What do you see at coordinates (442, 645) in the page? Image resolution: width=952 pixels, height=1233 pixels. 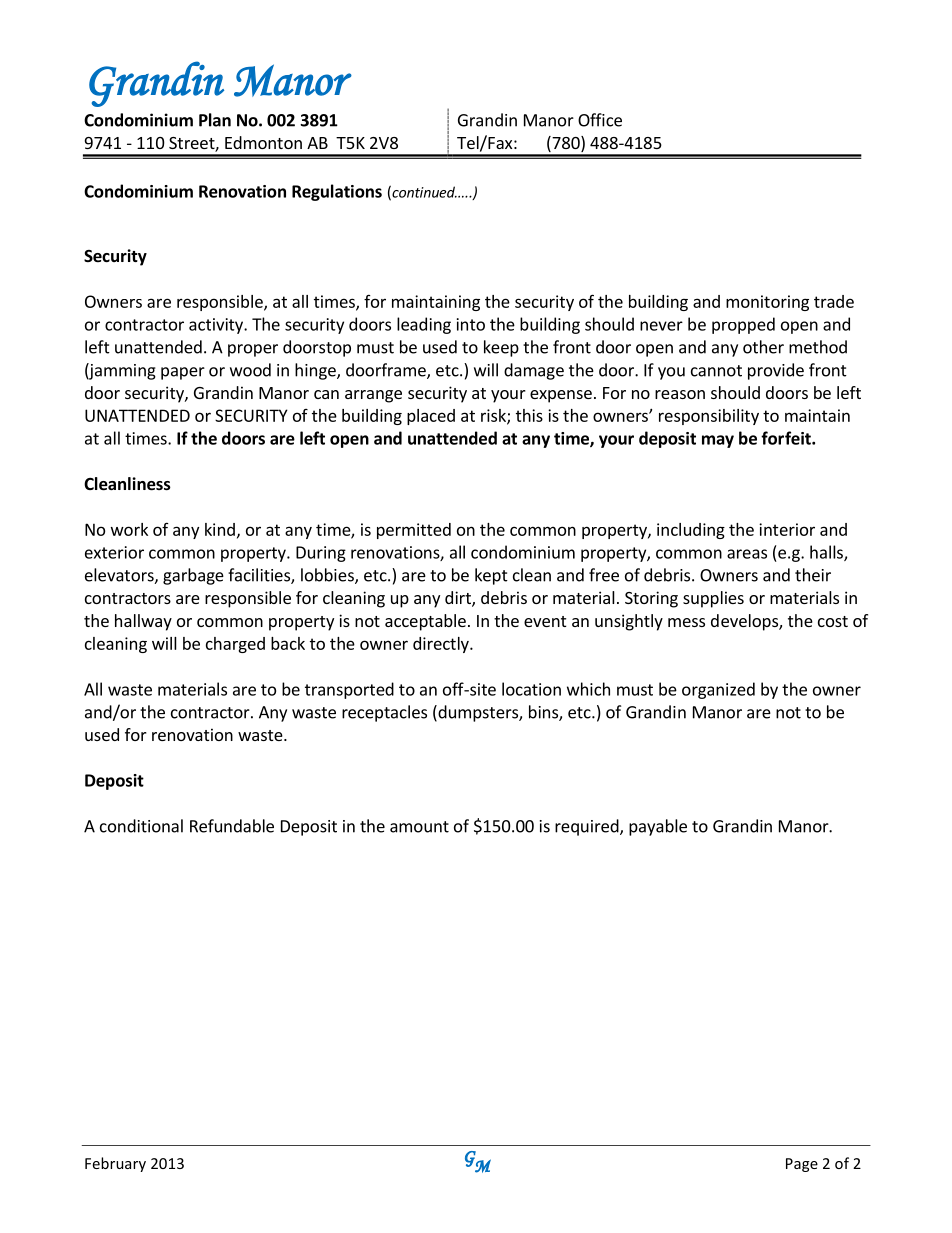 I see `directly` at bounding box center [442, 645].
